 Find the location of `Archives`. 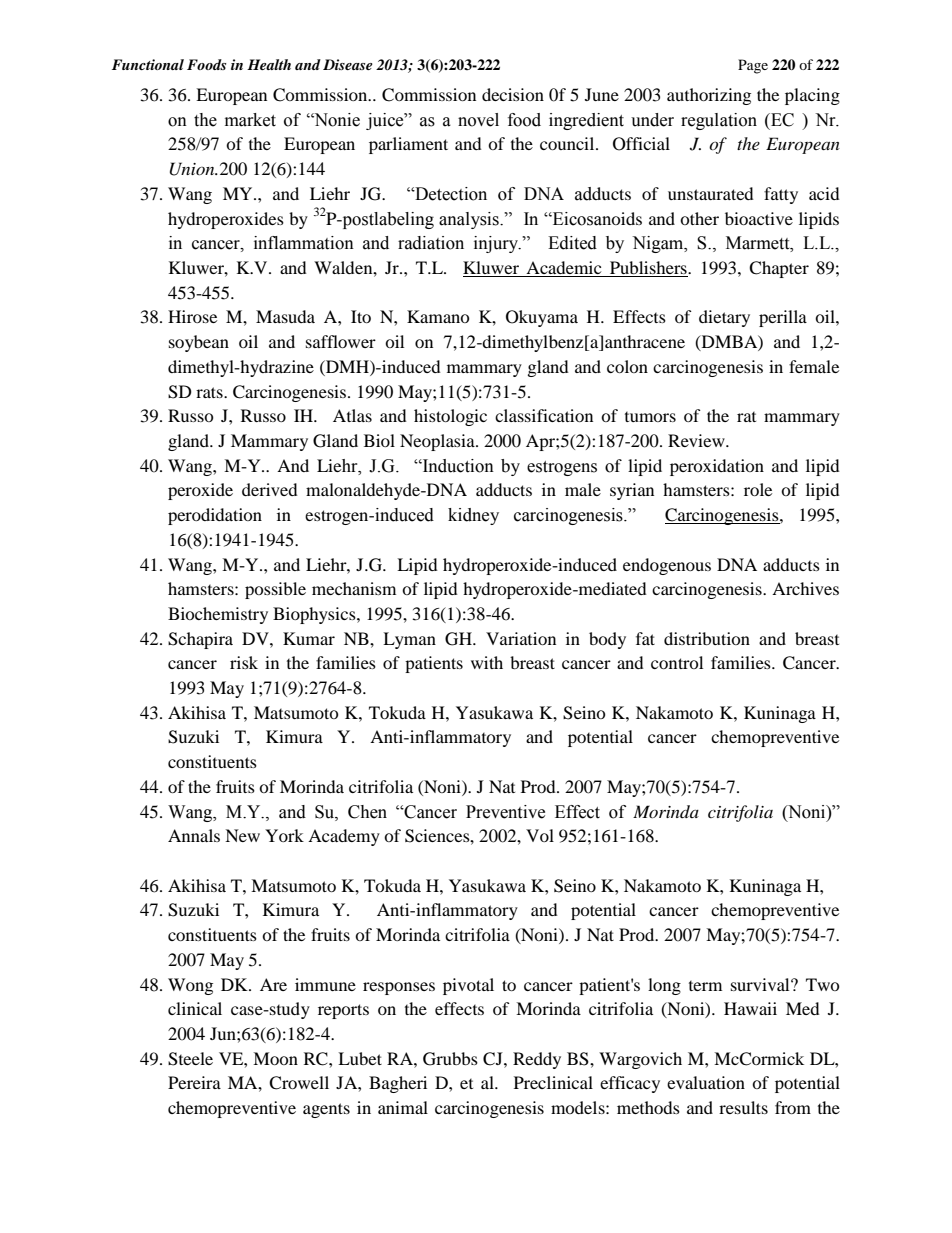

Archives is located at coordinates (805, 588).
